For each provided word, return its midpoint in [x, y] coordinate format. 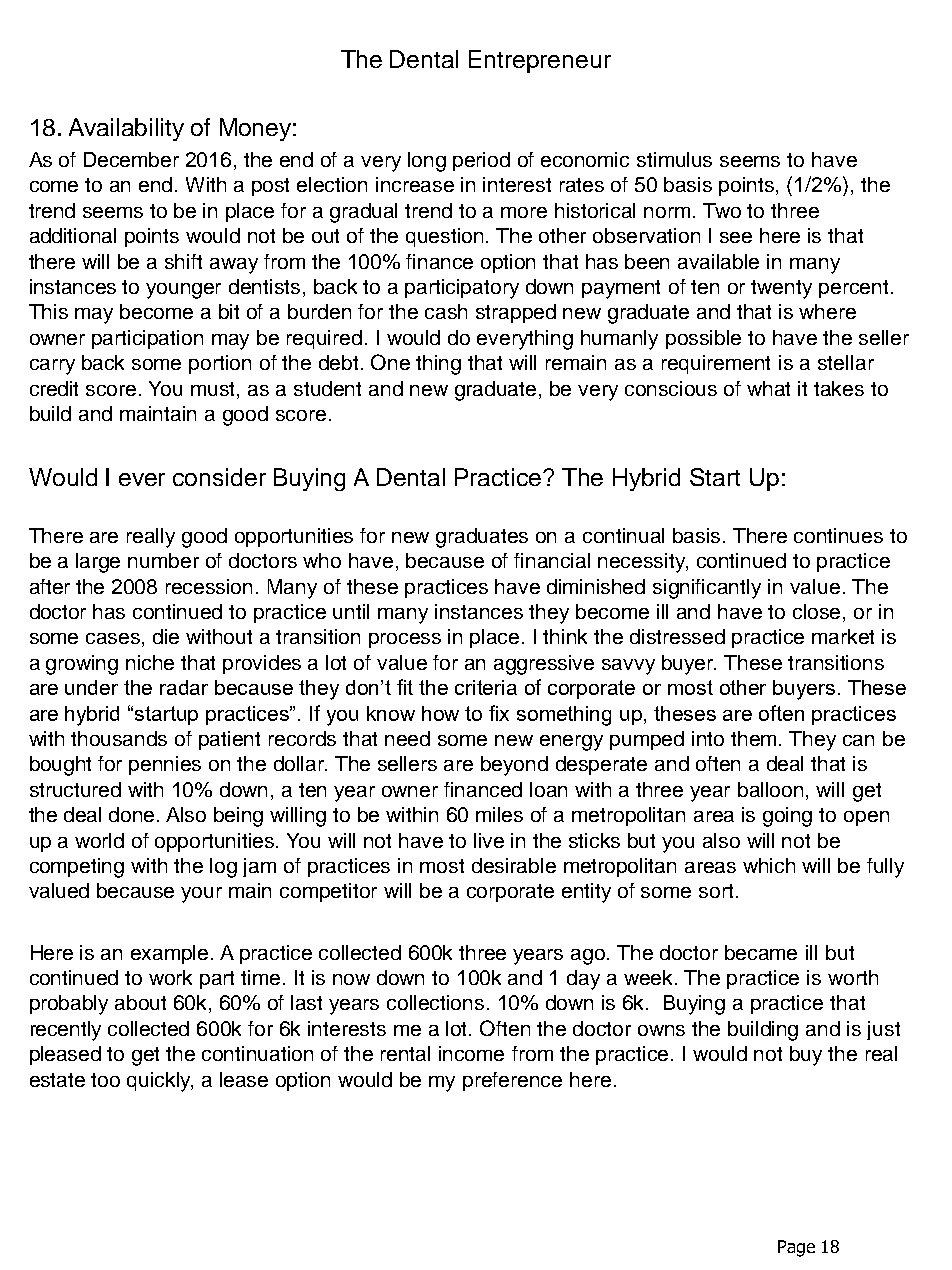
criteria [486, 687]
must [214, 389]
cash [446, 311]
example [169, 954]
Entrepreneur [540, 61]
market [843, 636]
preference [512, 1081]
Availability [126, 129]
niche [150, 662]
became [761, 952]
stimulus [674, 159]
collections [435, 1002]
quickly [160, 1082]
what [768, 388]
